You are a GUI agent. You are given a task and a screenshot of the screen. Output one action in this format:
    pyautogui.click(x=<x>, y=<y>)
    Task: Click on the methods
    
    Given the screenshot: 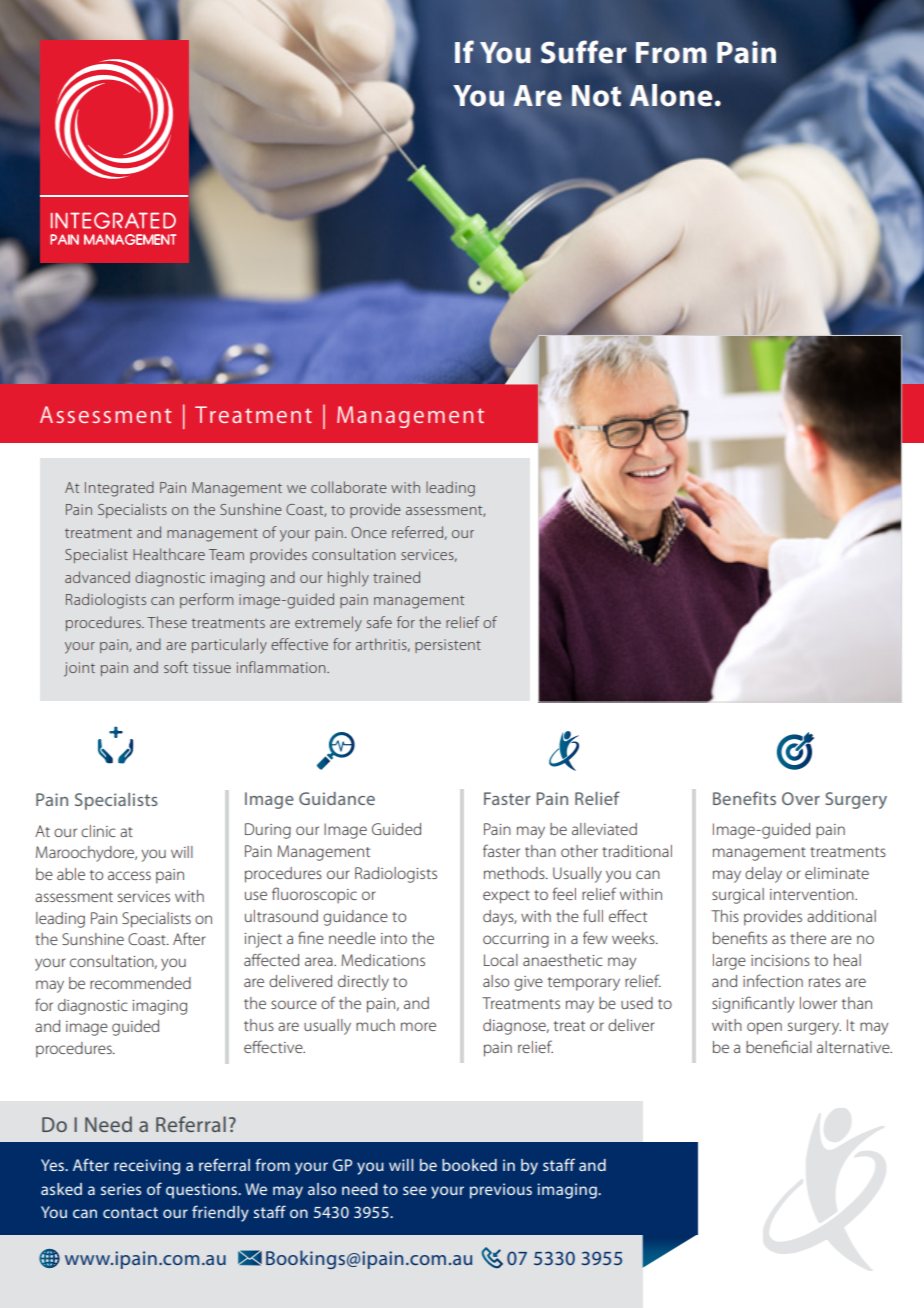 What is the action you would take?
    pyautogui.click(x=515, y=873)
